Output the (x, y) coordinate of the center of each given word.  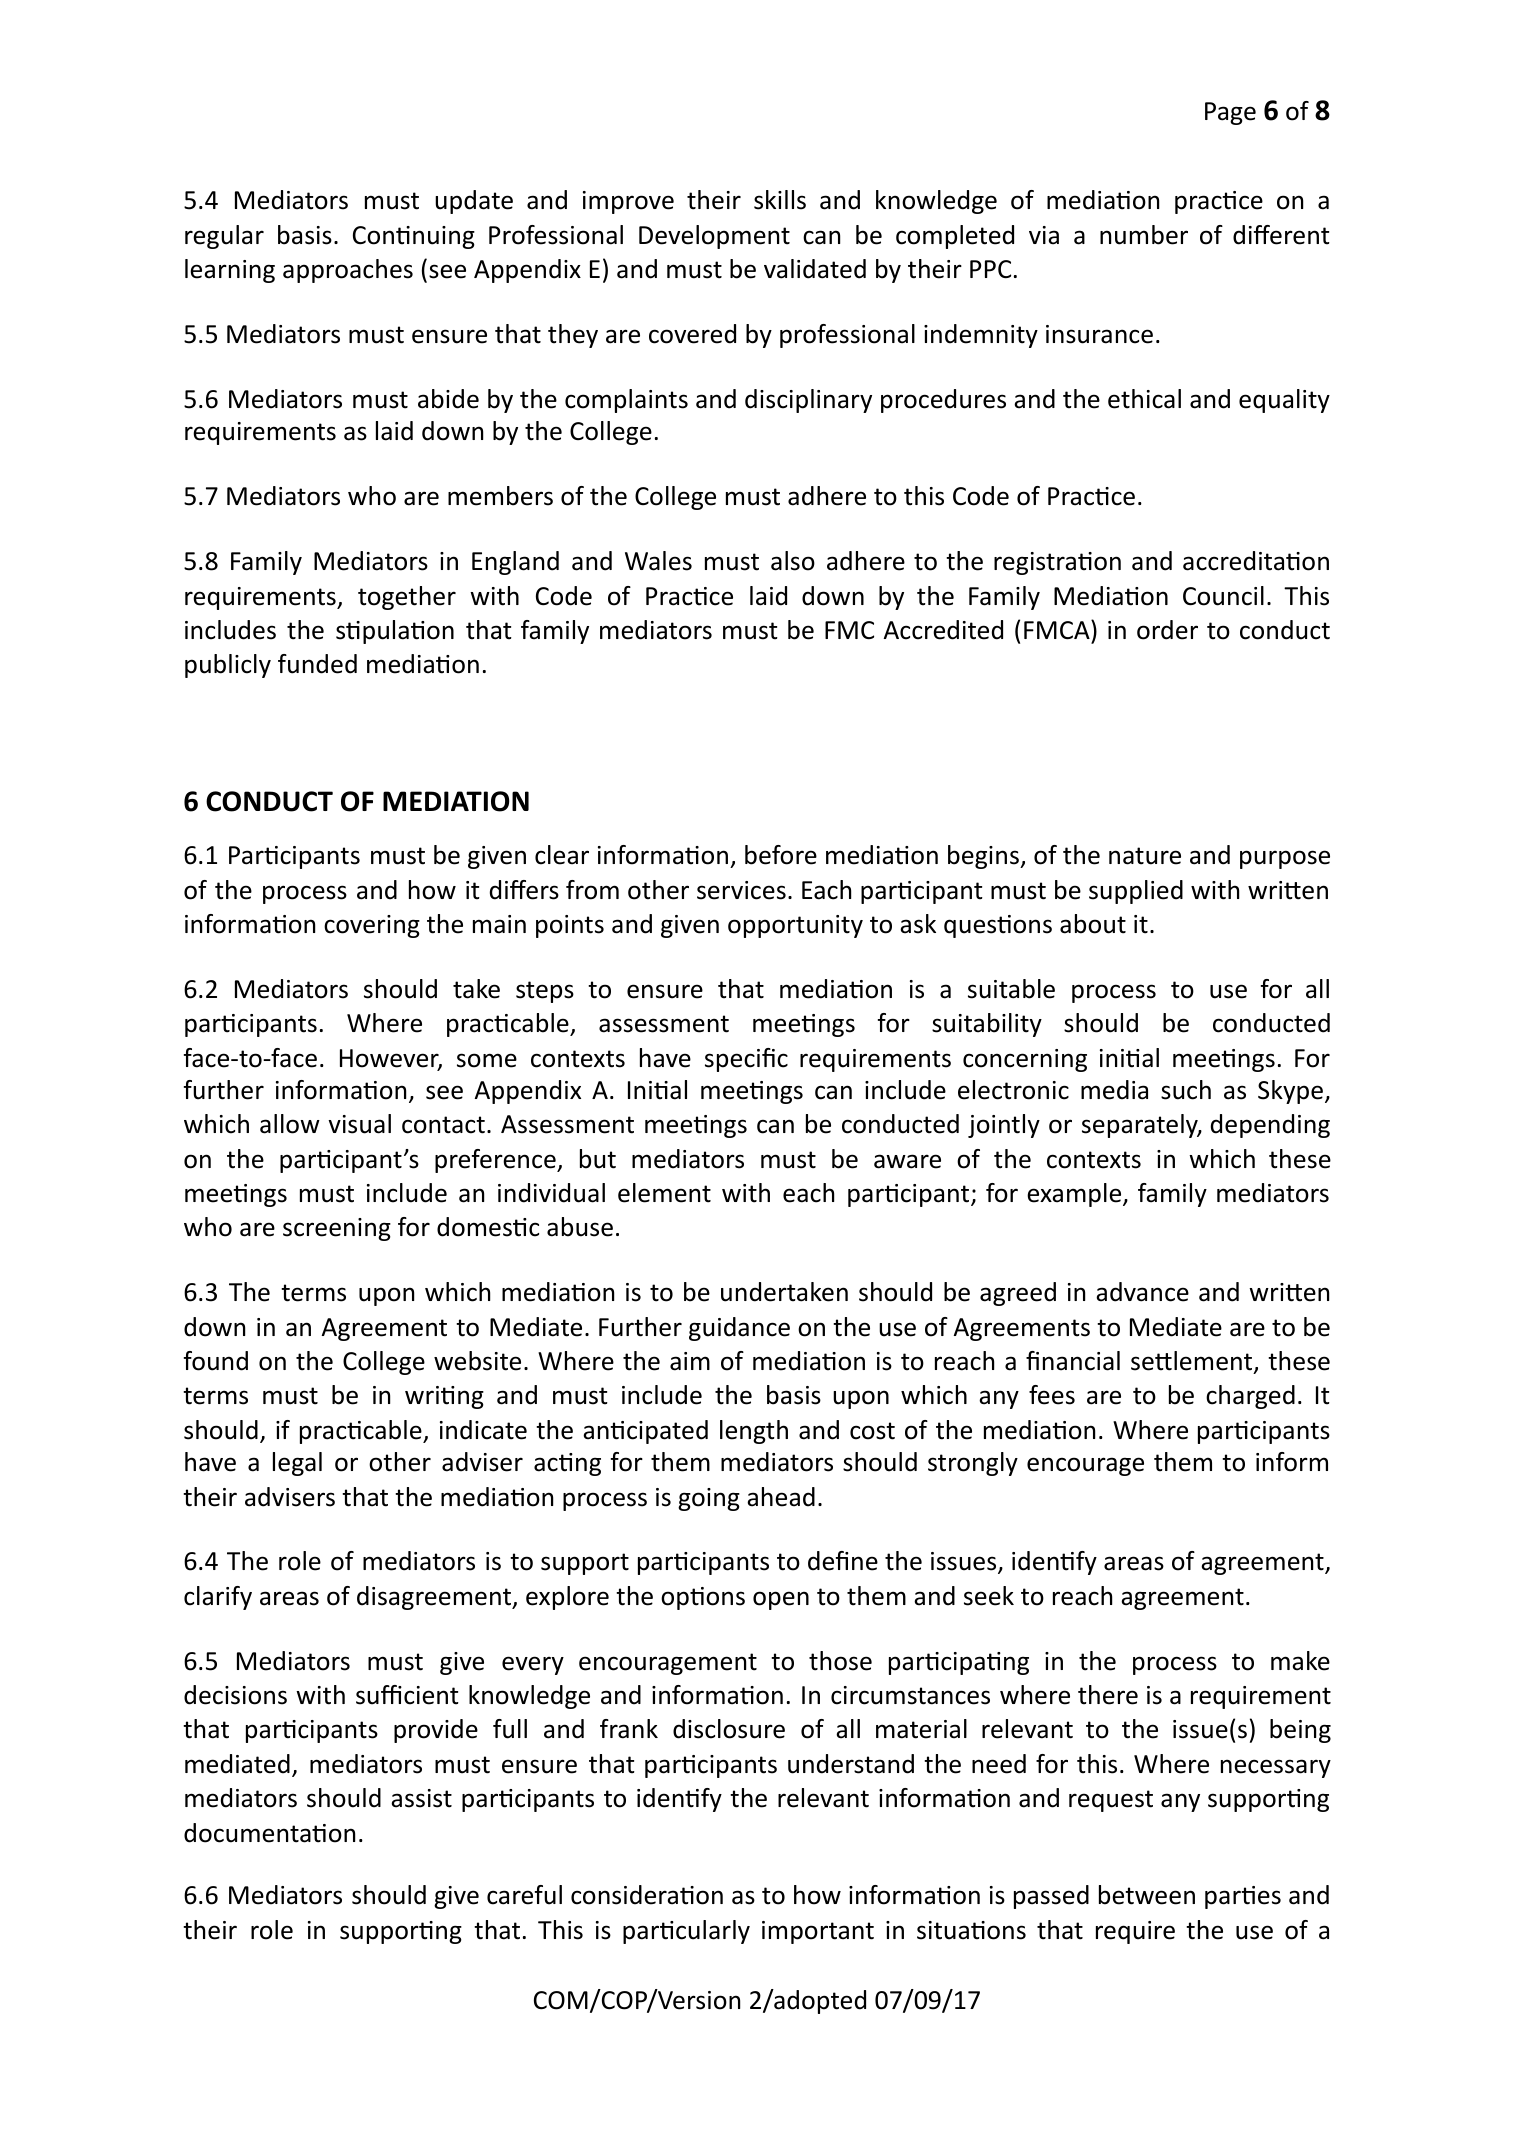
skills (780, 200)
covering (372, 926)
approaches (348, 271)
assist (421, 1798)
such (1186, 1090)
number (1144, 235)
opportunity (795, 926)
